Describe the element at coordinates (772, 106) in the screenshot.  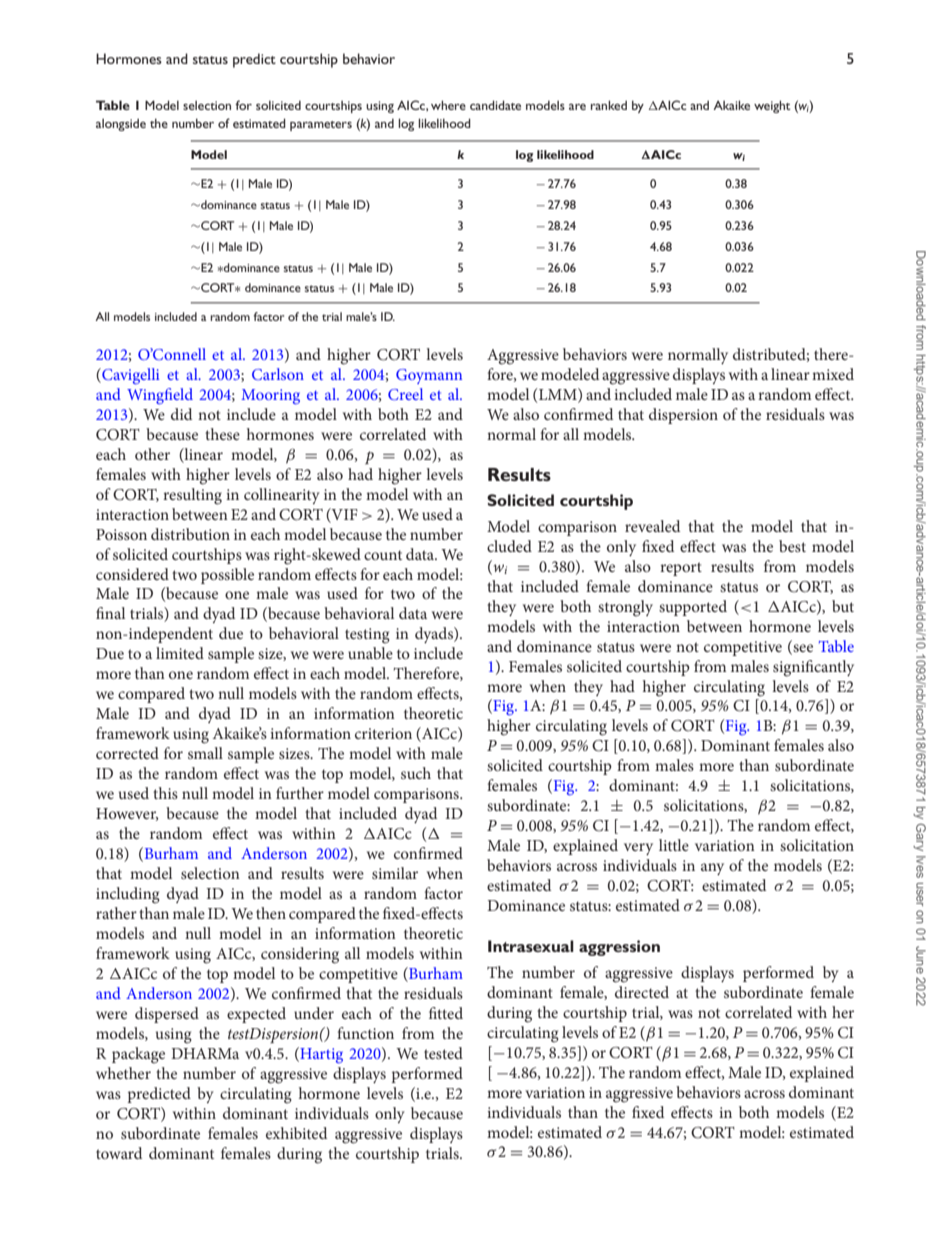
I see `weight` at that location.
